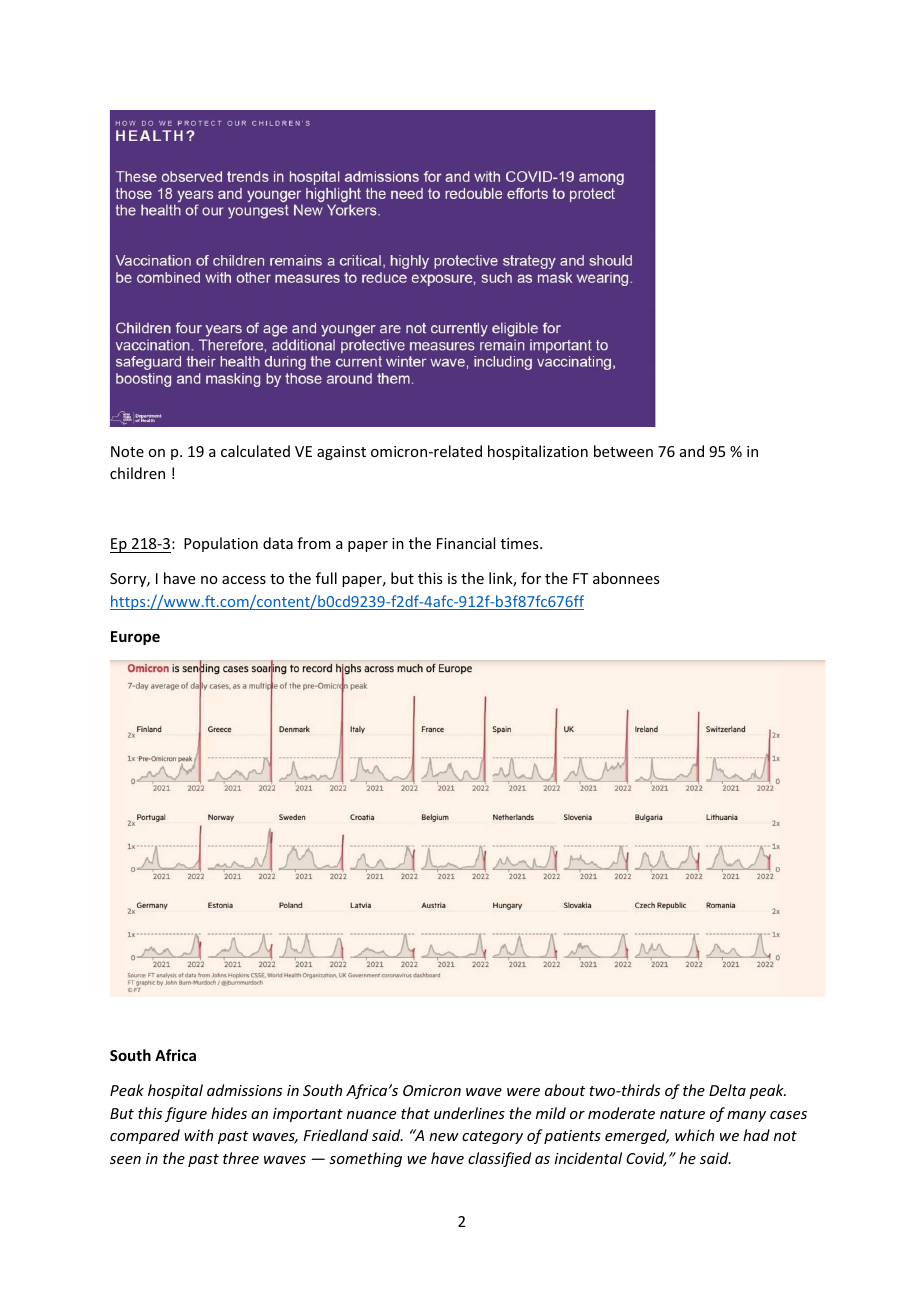 The width and height of the page is (924, 1308). I want to click on for, so click(531, 578).
